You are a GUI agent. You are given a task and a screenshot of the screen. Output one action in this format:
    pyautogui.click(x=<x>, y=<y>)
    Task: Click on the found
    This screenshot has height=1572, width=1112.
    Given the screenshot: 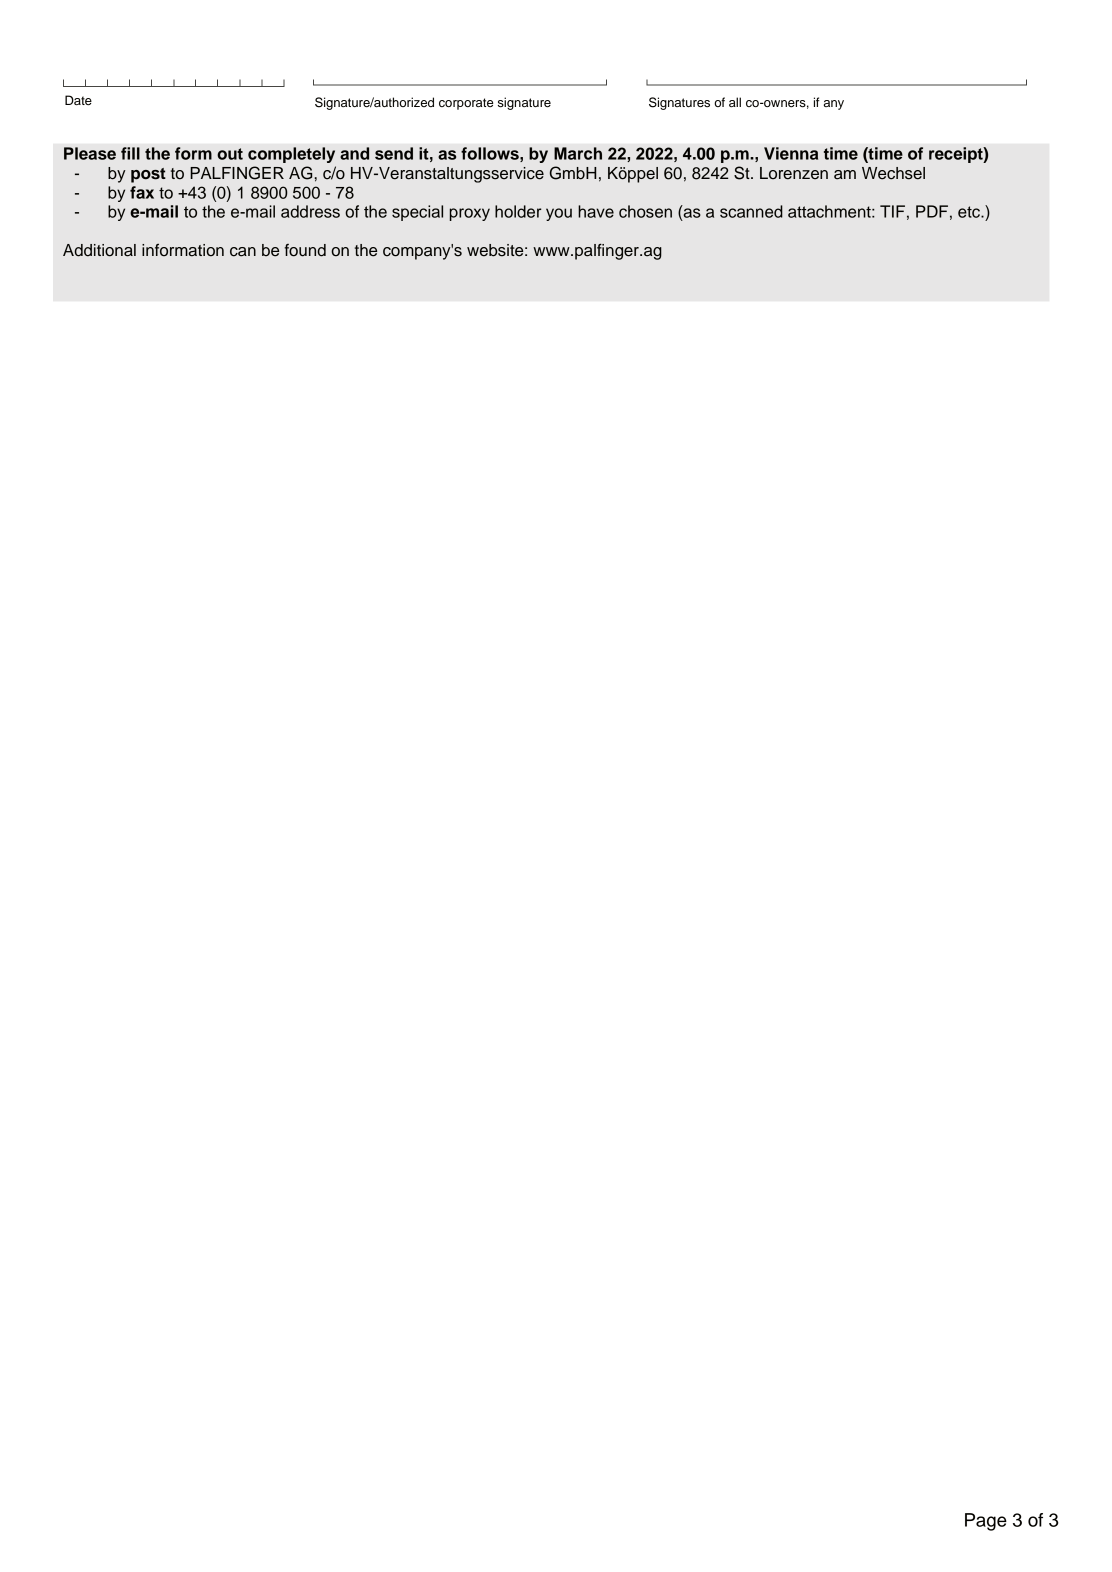 What is the action you would take?
    pyautogui.click(x=305, y=250)
